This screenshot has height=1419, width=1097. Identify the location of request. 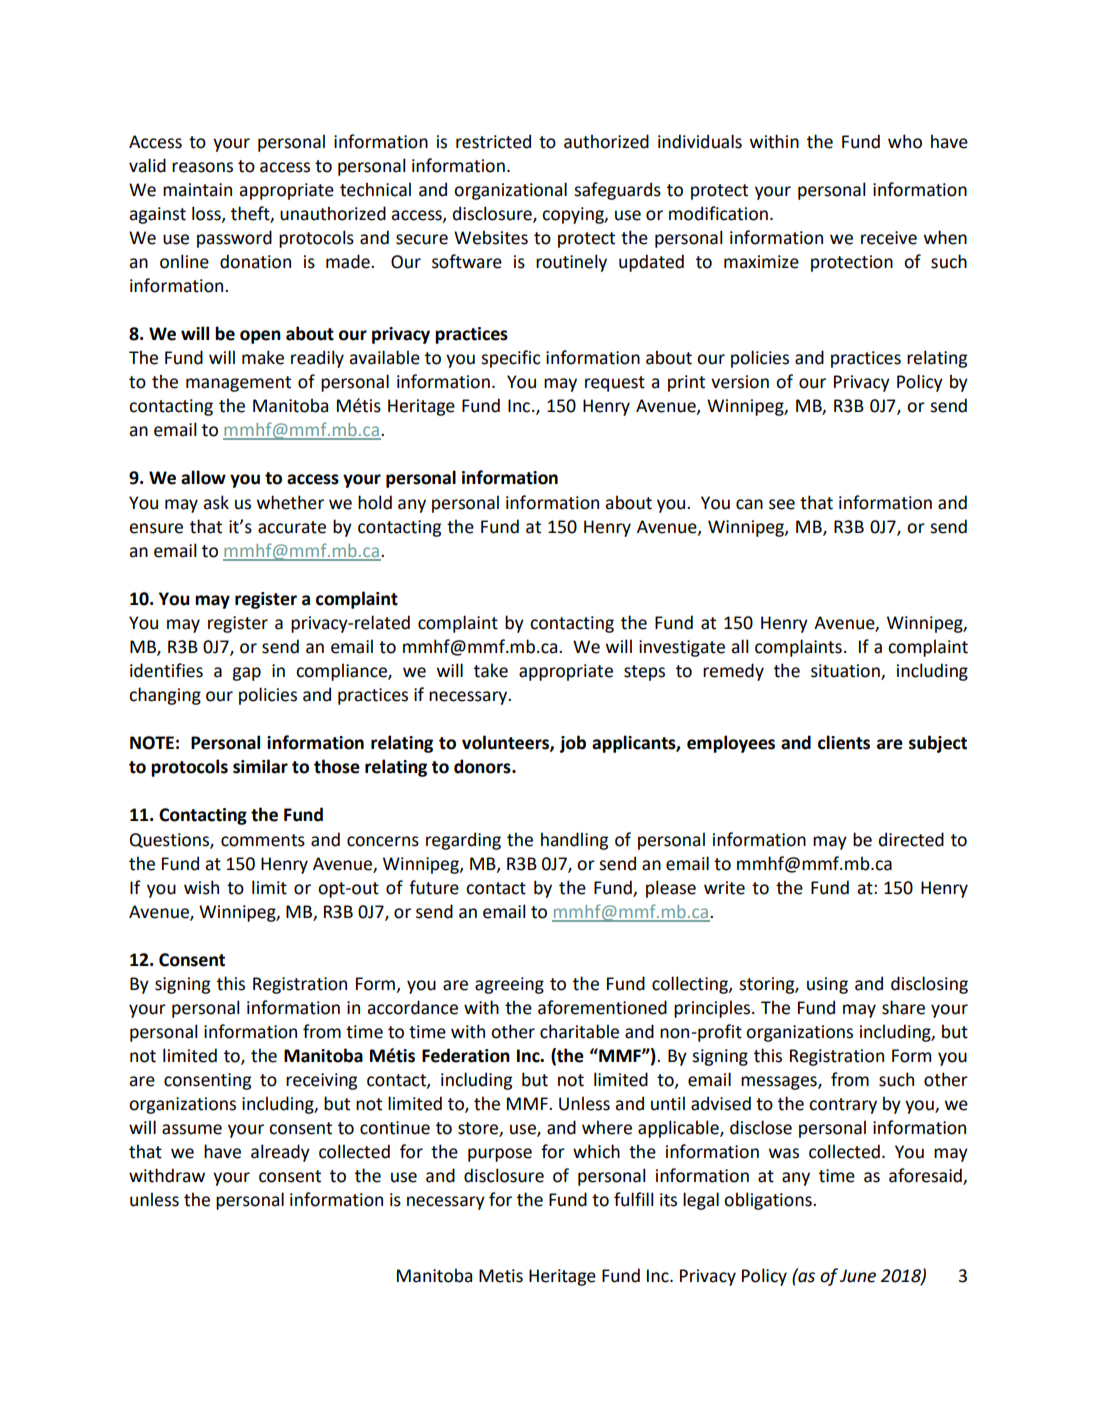
(615, 384).
